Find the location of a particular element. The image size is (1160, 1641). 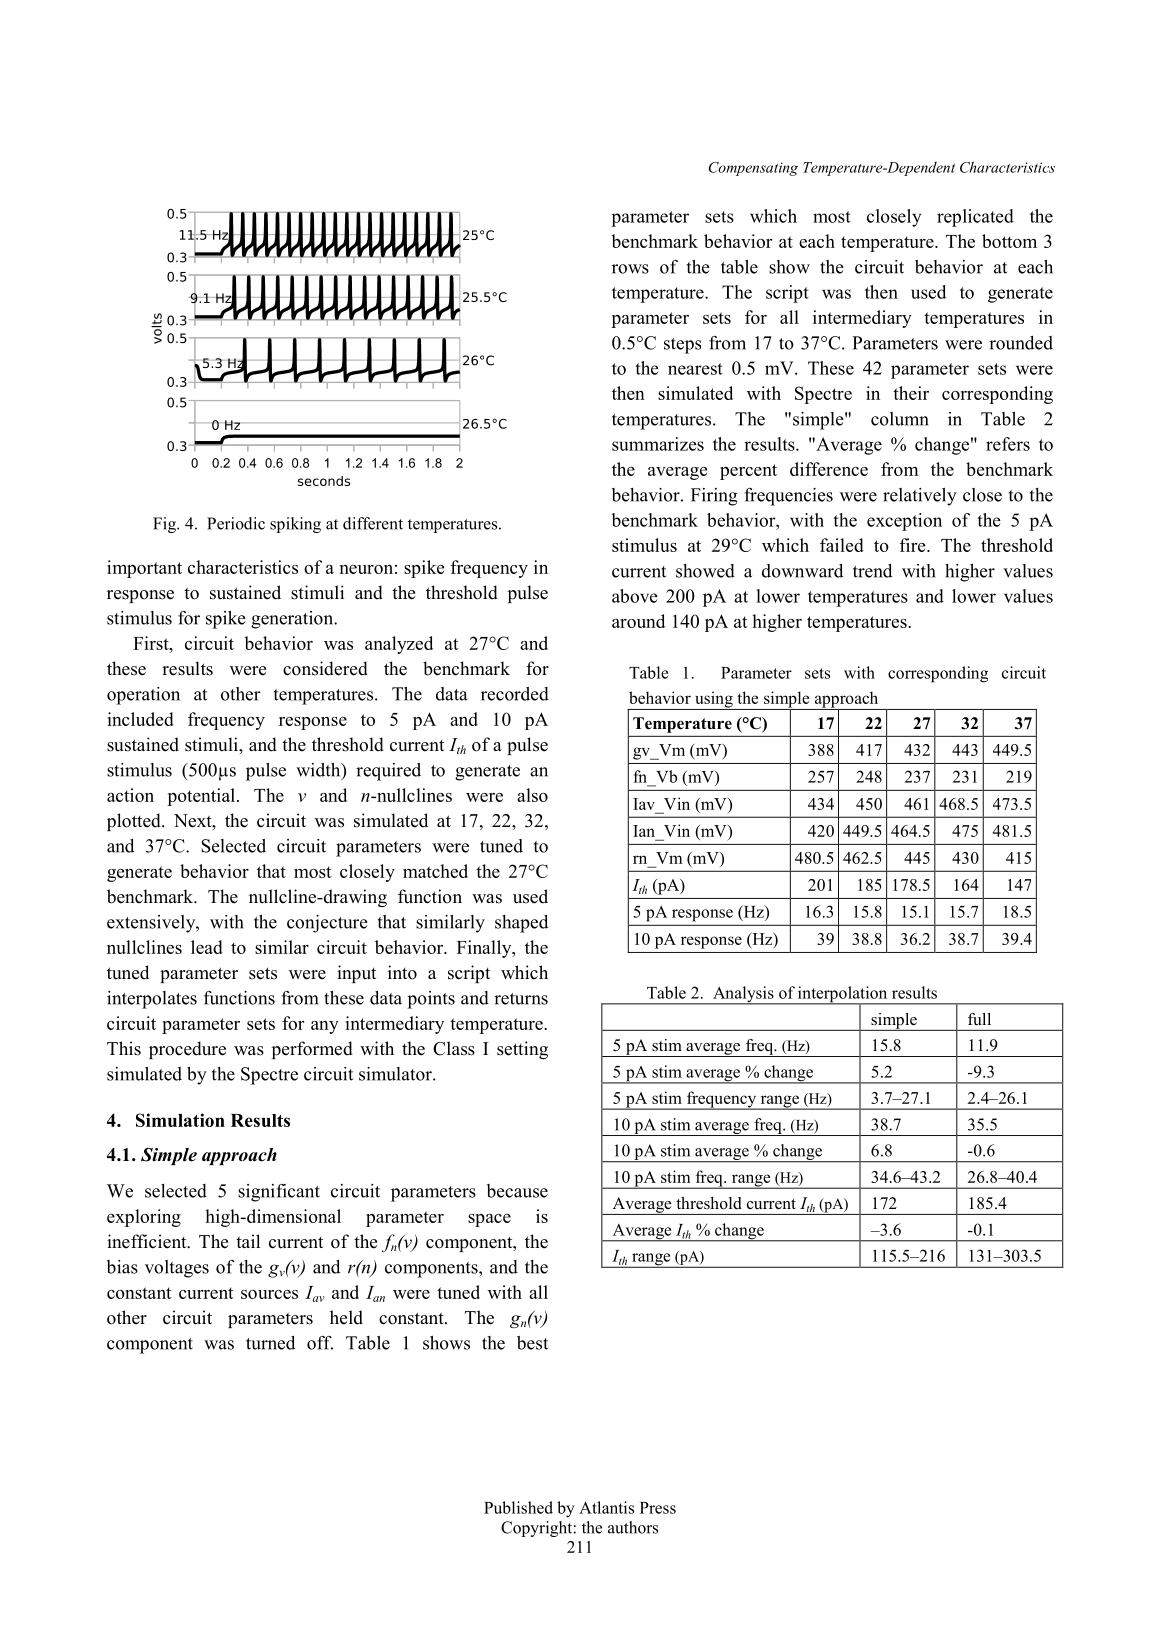

procedure is located at coordinates (187, 1050).
